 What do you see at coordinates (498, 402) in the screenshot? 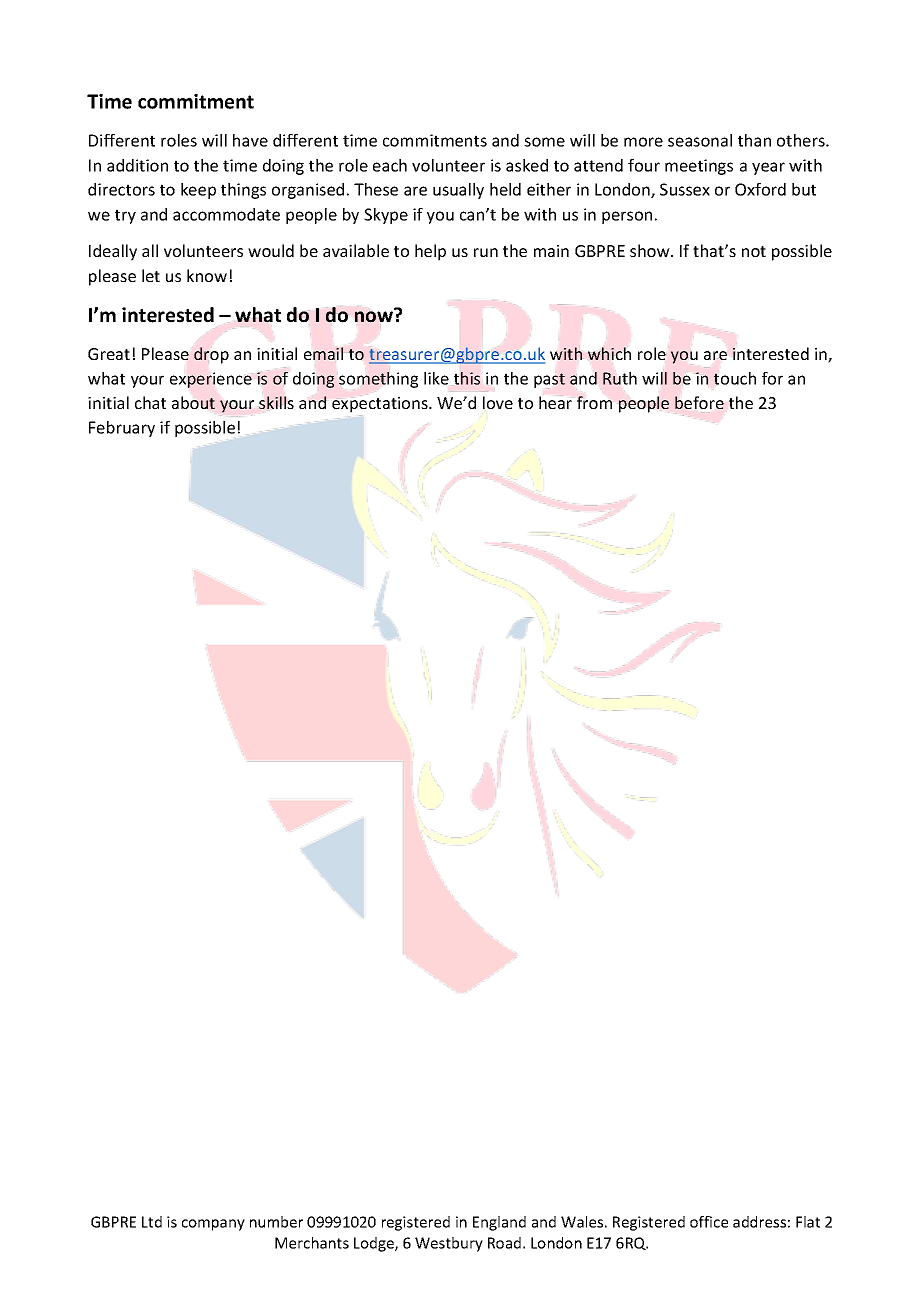
I see `love` at bounding box center [498, 402].
